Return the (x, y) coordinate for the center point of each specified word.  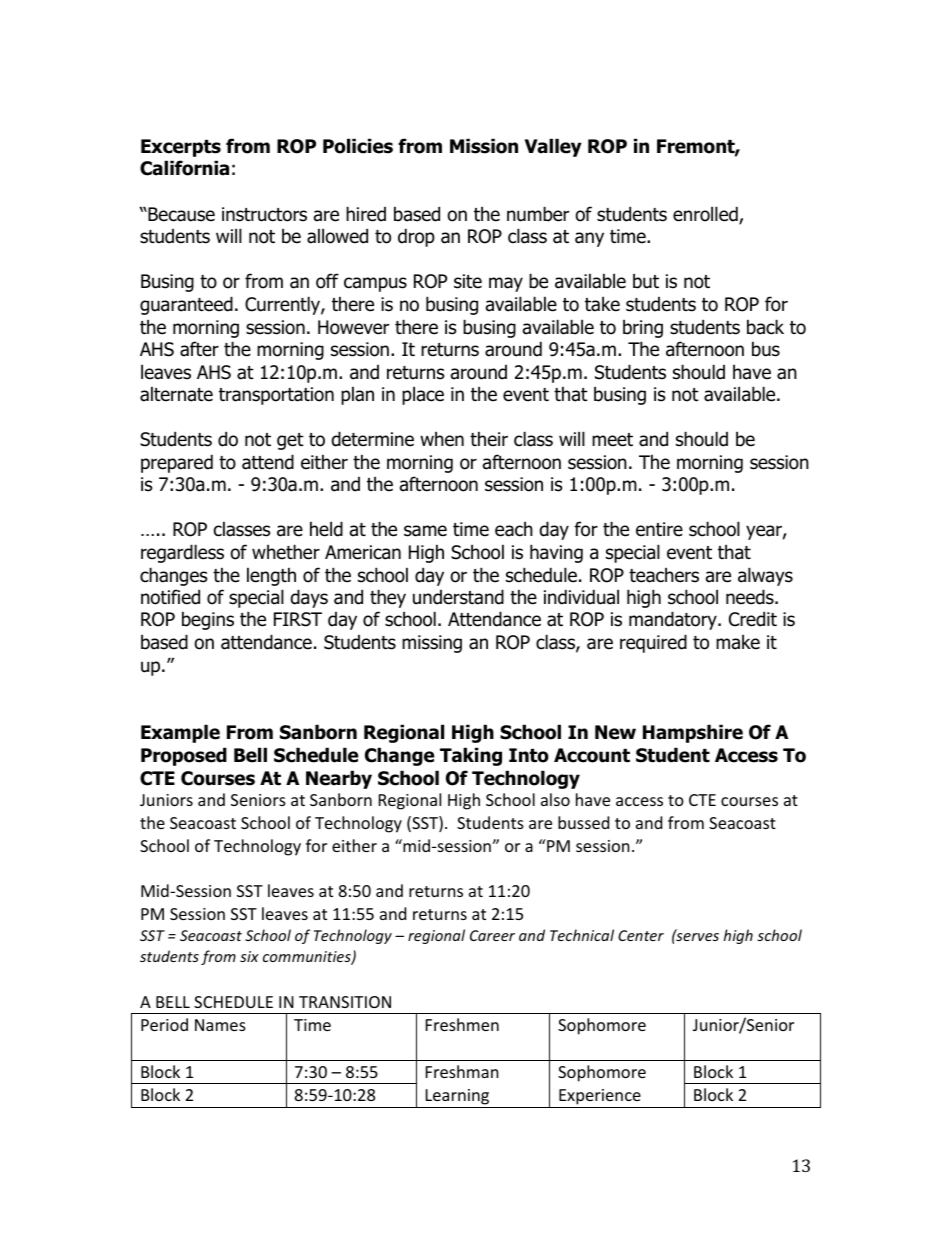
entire (659, 529)
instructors (264, 214)
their (489, 439)
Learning (457, 1097)
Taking (471, 756)
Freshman (462, 1071)
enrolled (706, 215)
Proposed (184, 756)
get (290, 441)
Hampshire (693, 733)
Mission (484, 146)
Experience (600, 1097)
